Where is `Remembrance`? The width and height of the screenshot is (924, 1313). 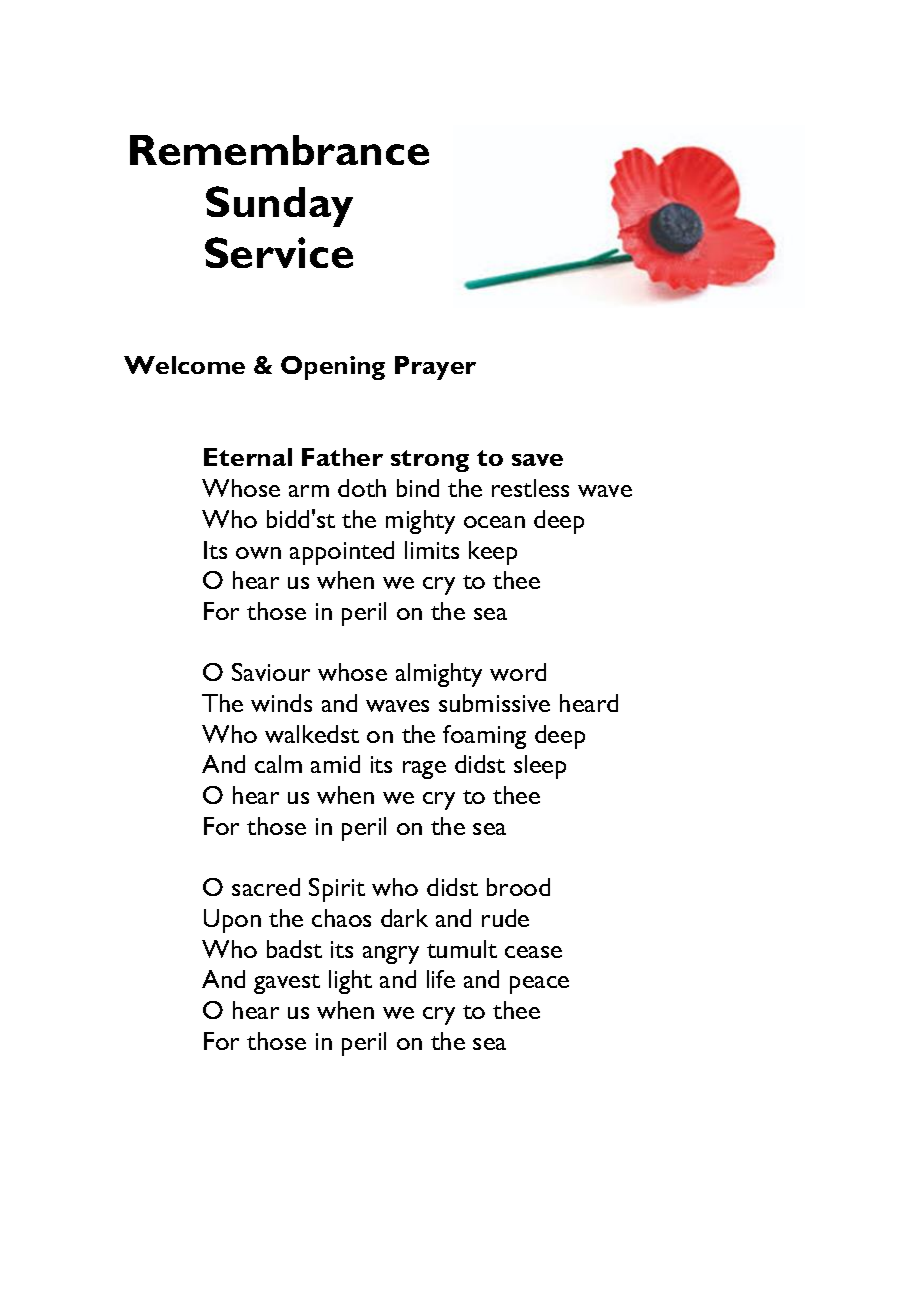 Remembrance is located at coordinates (279, 150).
